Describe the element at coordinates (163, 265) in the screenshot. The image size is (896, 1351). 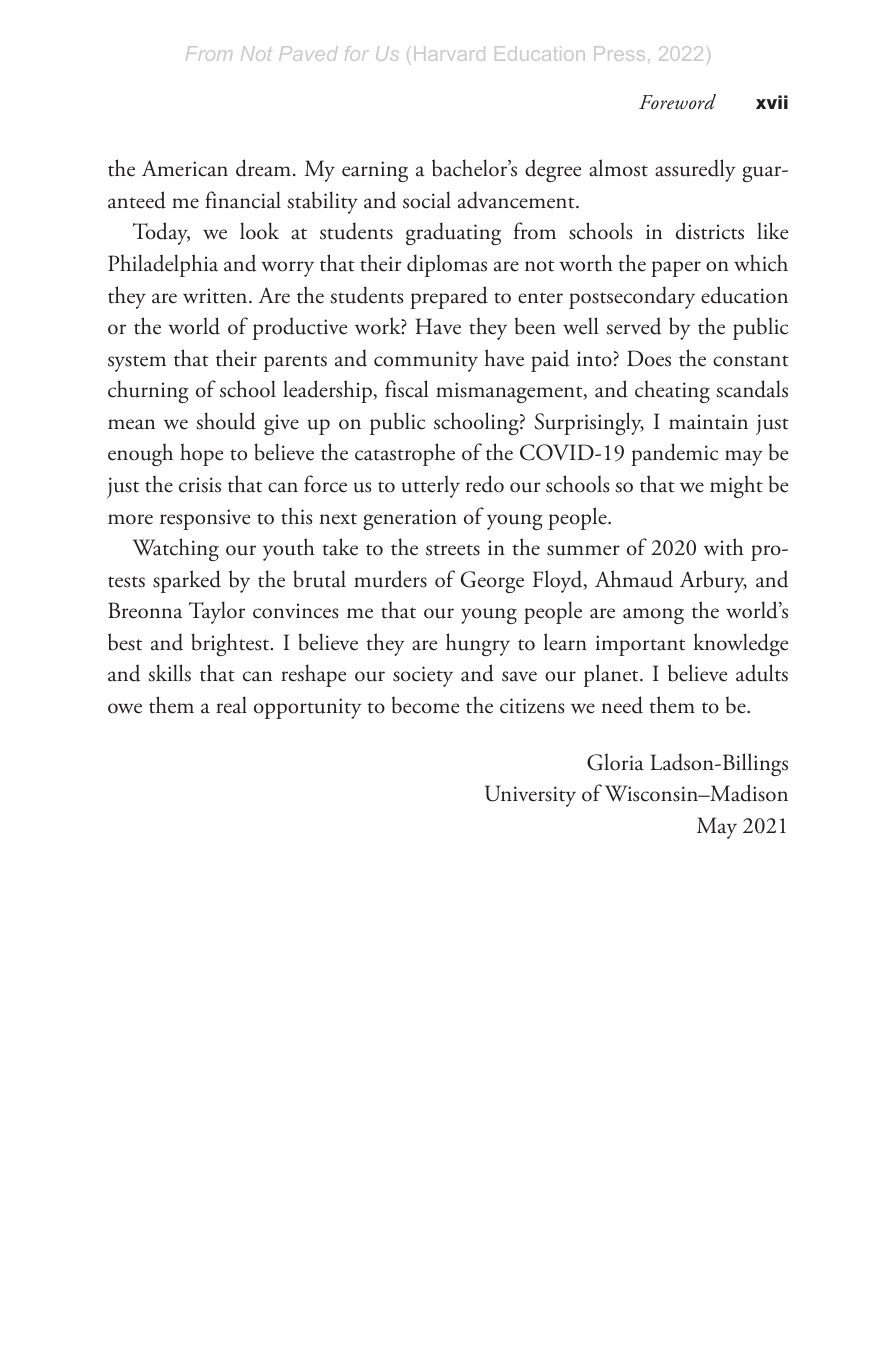
I see `Philadelphia` at that location.
